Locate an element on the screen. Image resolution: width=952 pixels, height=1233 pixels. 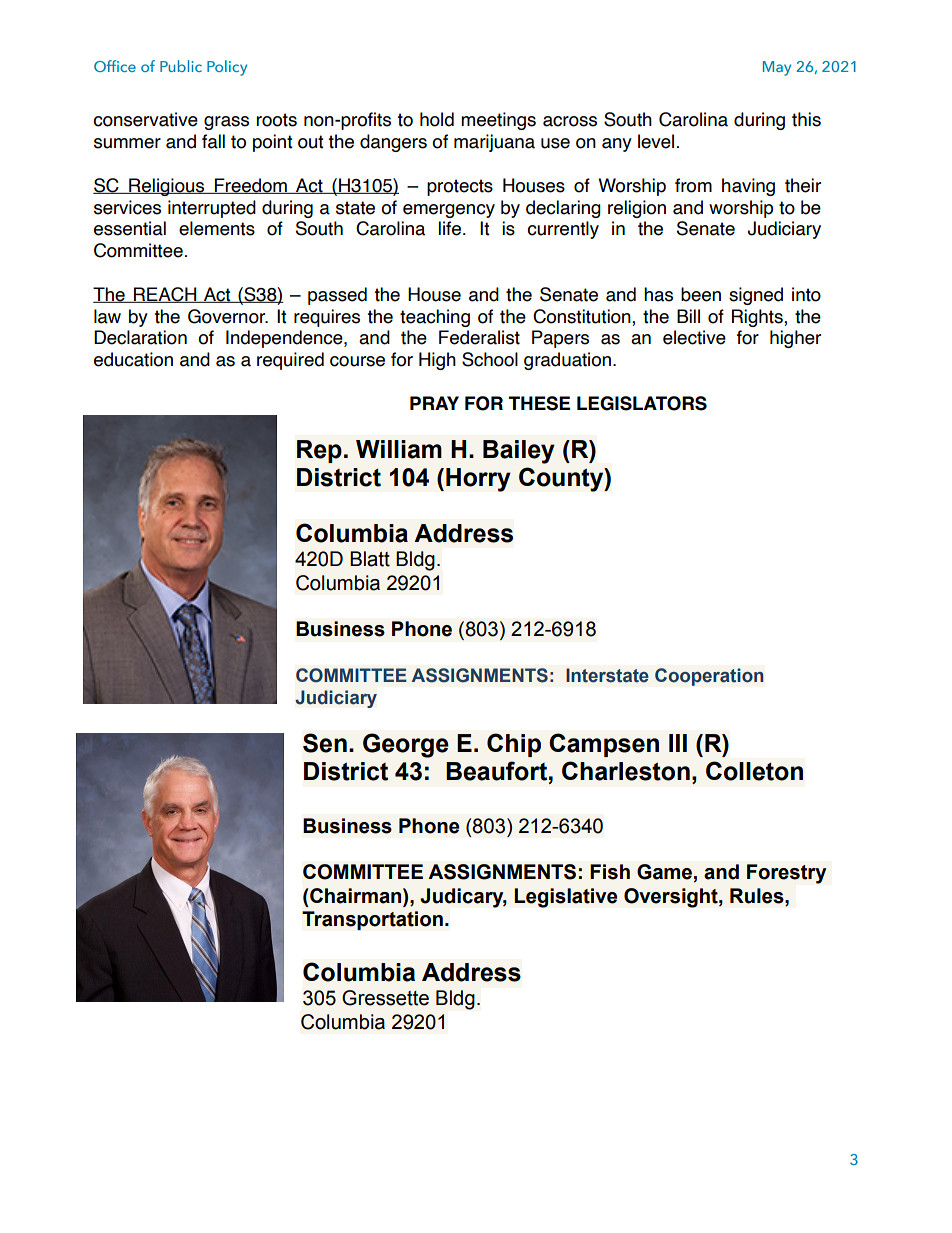
hold is located at coordinates (437, 119).
